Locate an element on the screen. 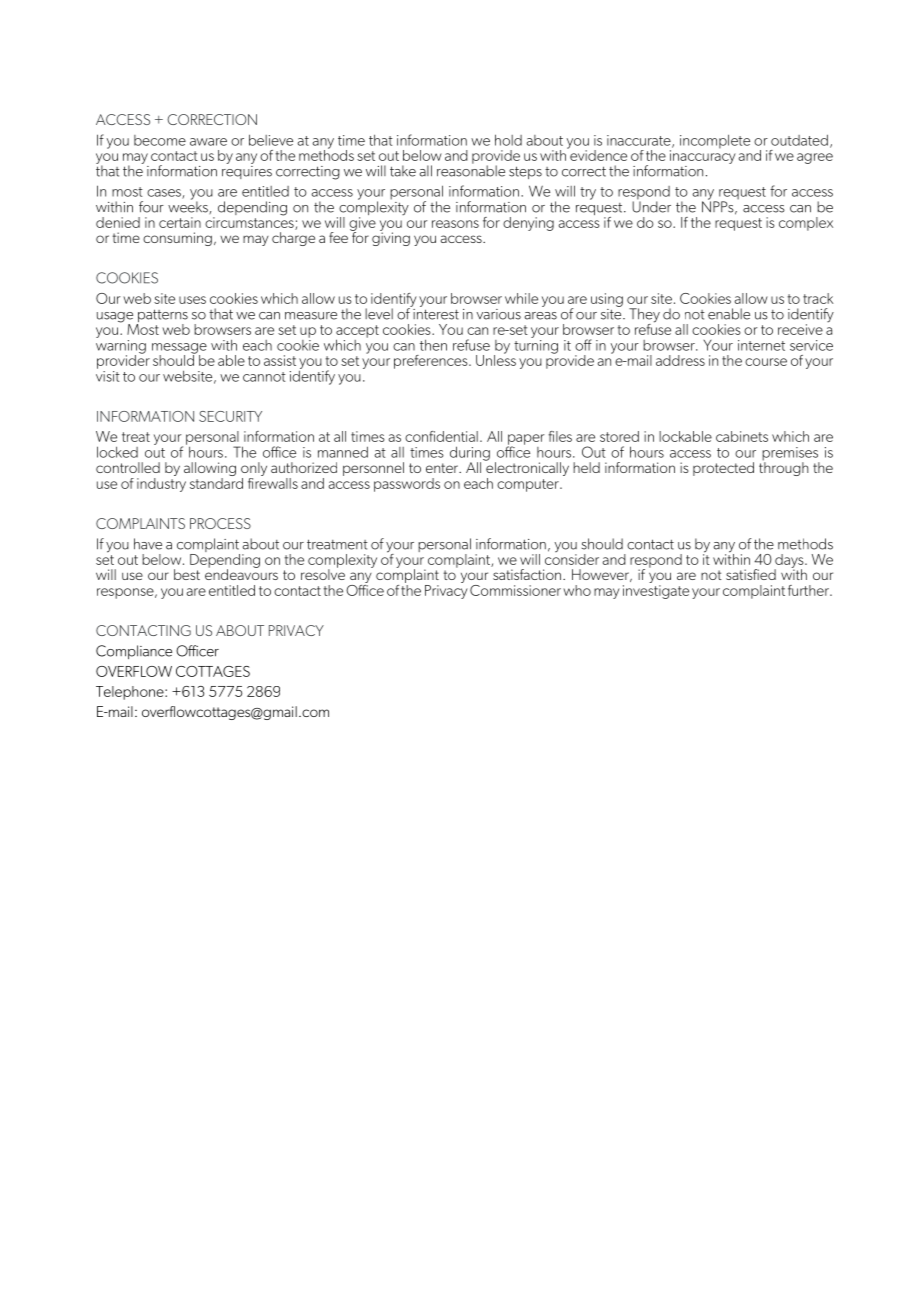 This screenshot has height=1308, width=924. premises is located at coordinates (791, 455).
